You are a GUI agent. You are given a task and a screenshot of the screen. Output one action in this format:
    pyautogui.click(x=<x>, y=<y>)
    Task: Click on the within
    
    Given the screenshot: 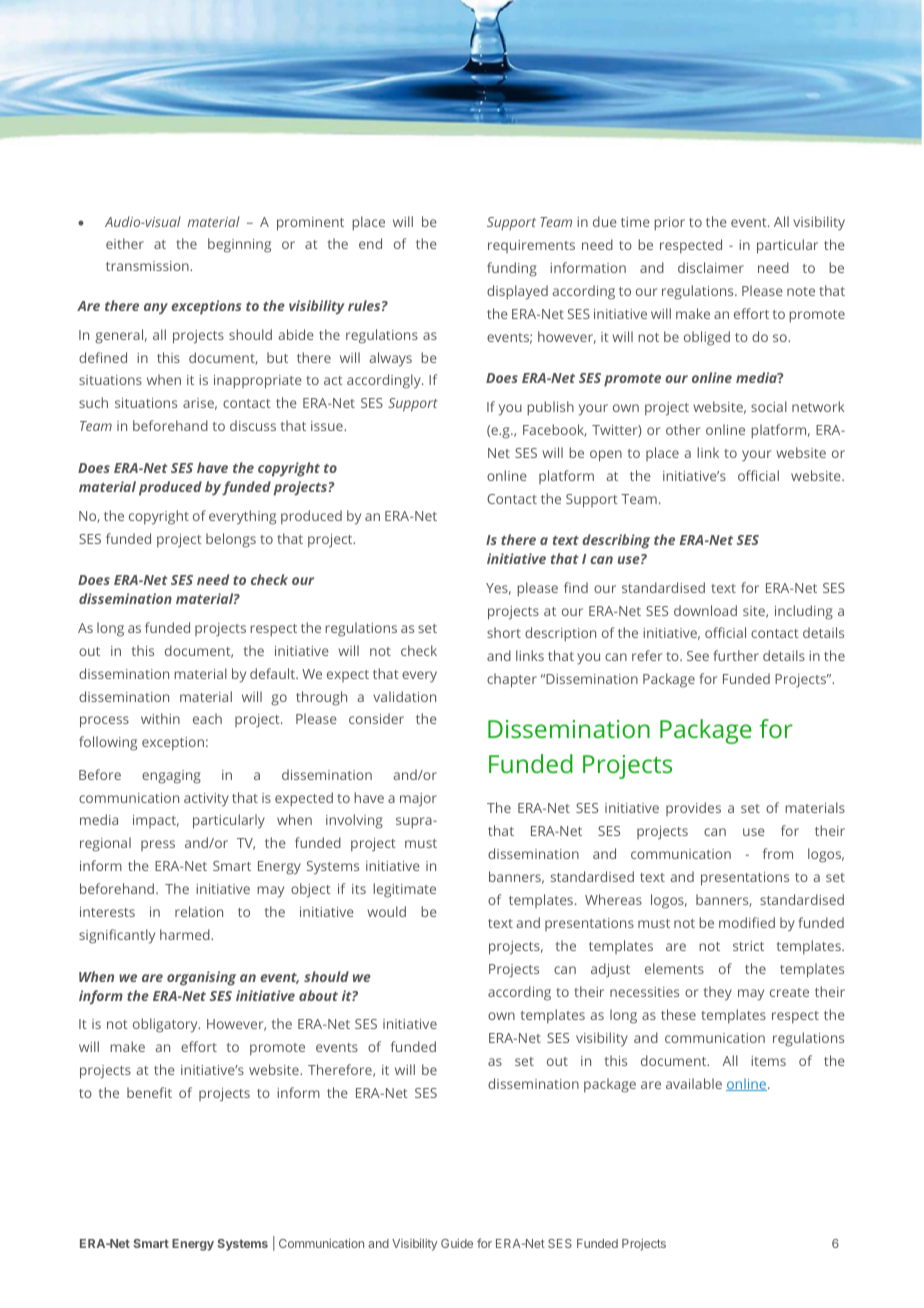 What is the action you would take?
    pyautogui.click(x=160, y=718)
